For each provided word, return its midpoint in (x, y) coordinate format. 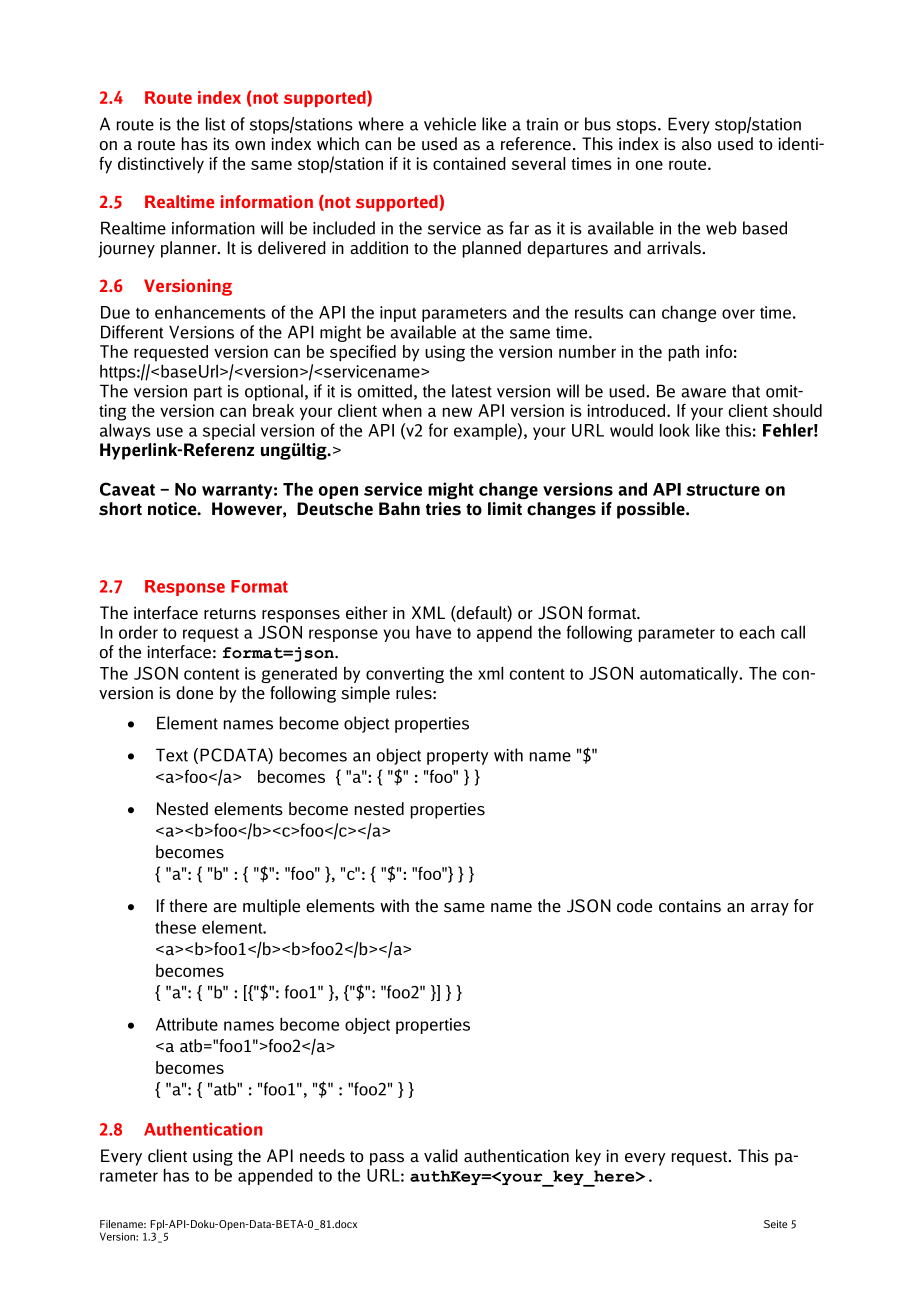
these (175, 927)
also (697, 144)
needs (322, 1156)
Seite (775, 1224)
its (221, 144)
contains (690, 906)
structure (723, 490)
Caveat (127, 489)
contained (469, 163)
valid (441, 1156)
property (457, 757)
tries (443, 509)
